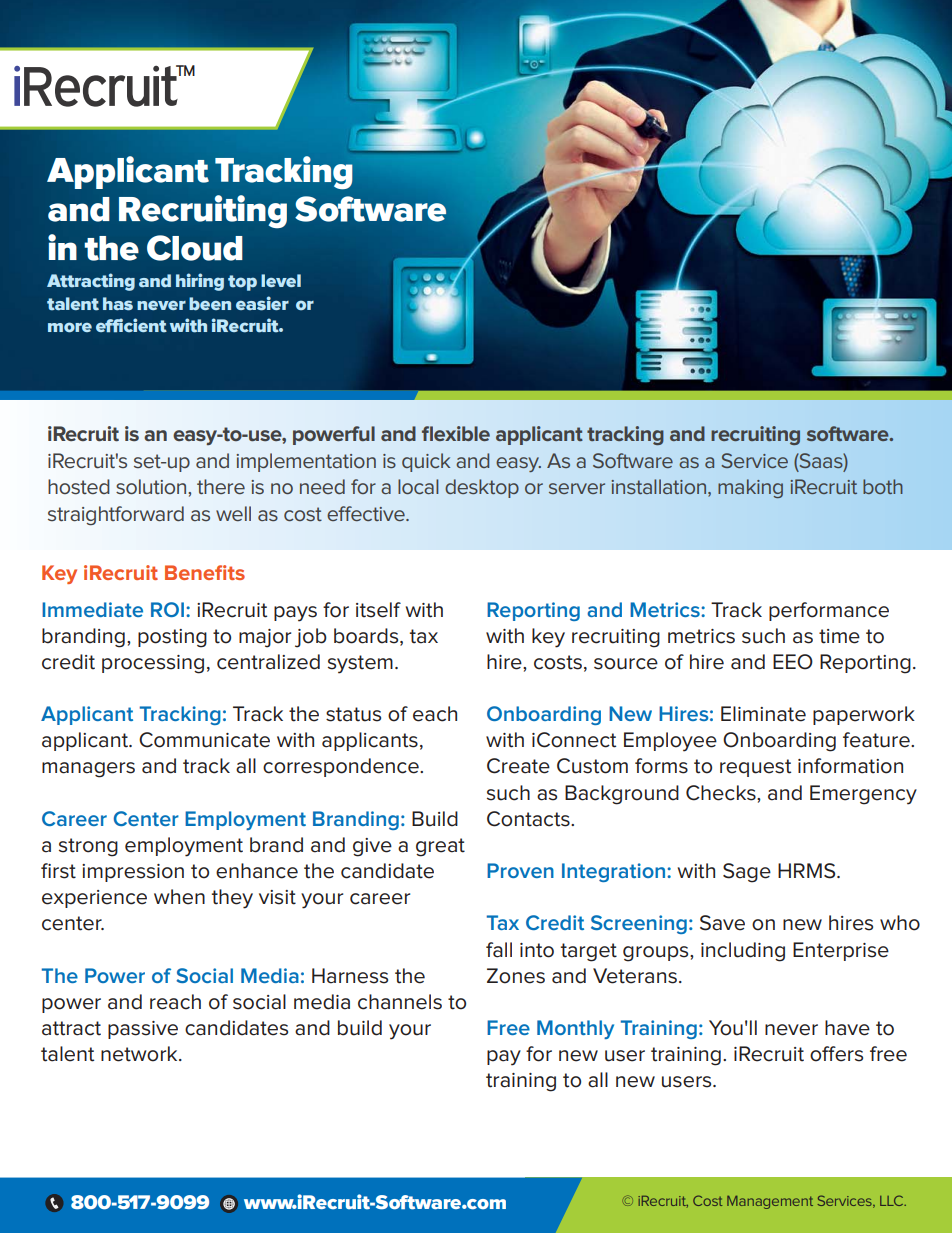 This screenshot has height=1233, width=952. What do you see at coordinates (143, 1030) in the screenshot?
I see `passive` at bounding box center [143, 1030].
